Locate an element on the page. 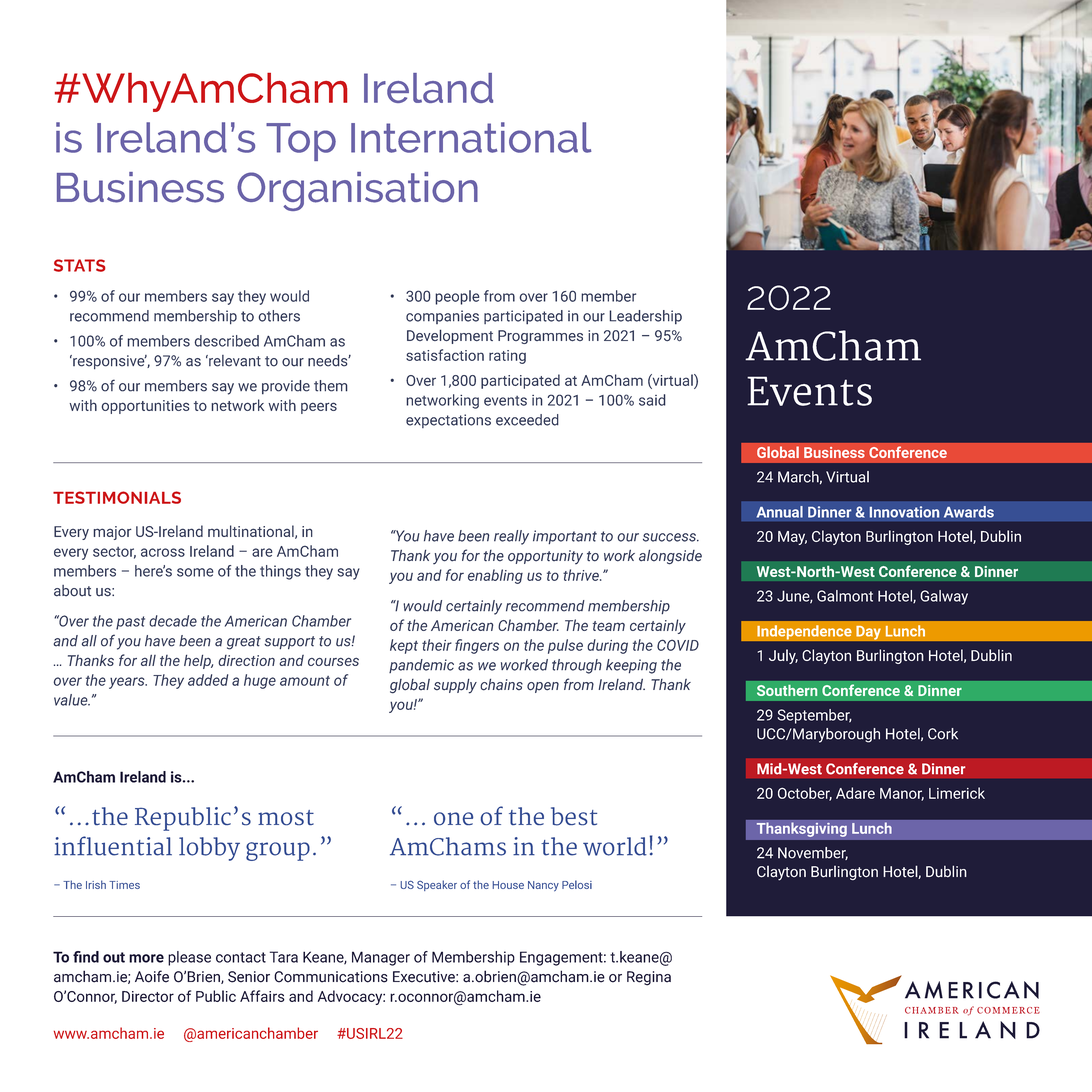  Innovation is located at coordinates (904, 512).
